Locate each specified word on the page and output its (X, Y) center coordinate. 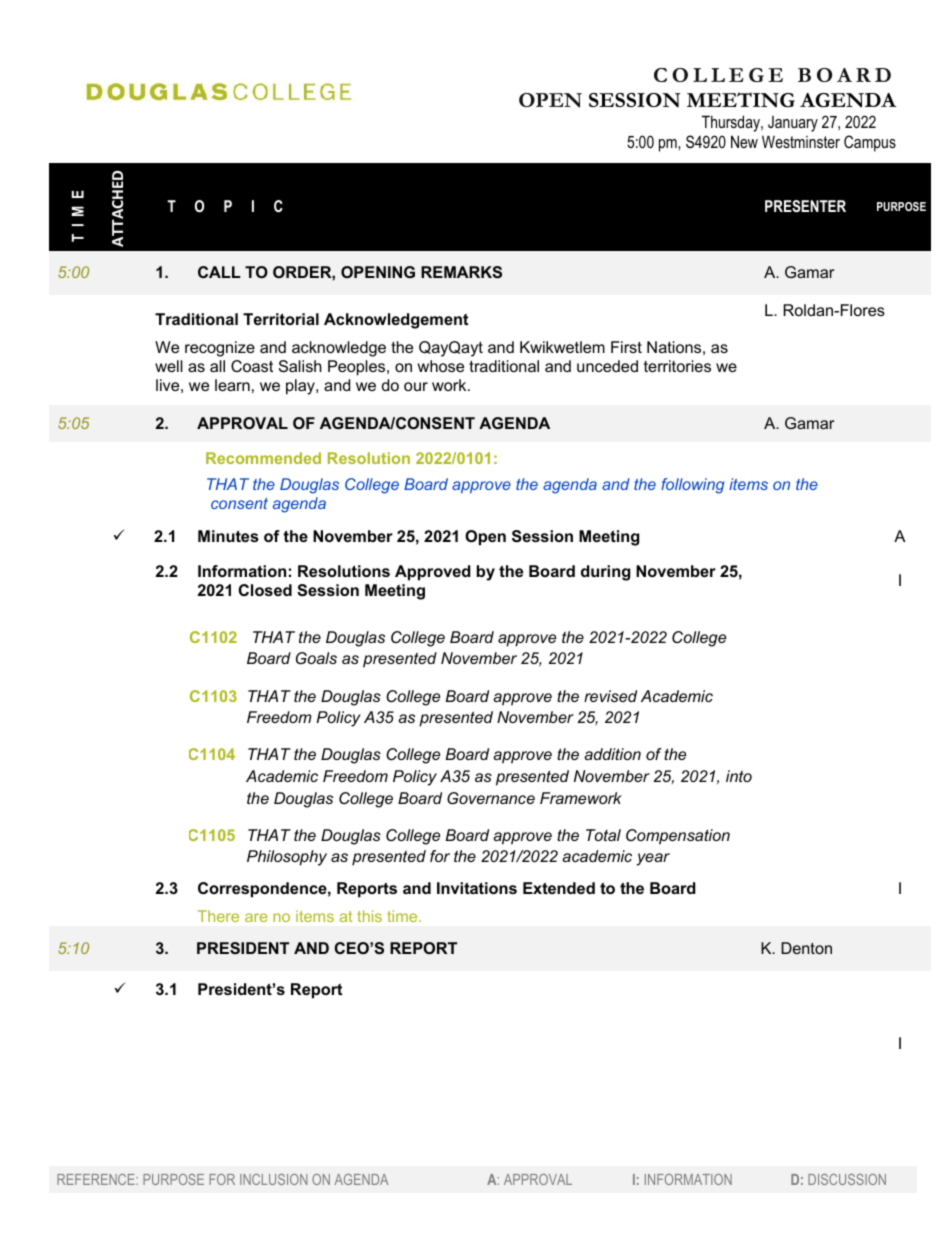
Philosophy (287, 858)
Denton (806, 948)
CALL (219, 272)
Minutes (228, 536)
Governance (491, 798)
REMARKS (461, 272)
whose (441, 366)
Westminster (801, 141)
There (218, 916)
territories (677, 366)
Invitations (477, 888)
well (169, 366)
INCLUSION (273, 1179)
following (692, 486)
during (605, 573)
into (739, 776)
